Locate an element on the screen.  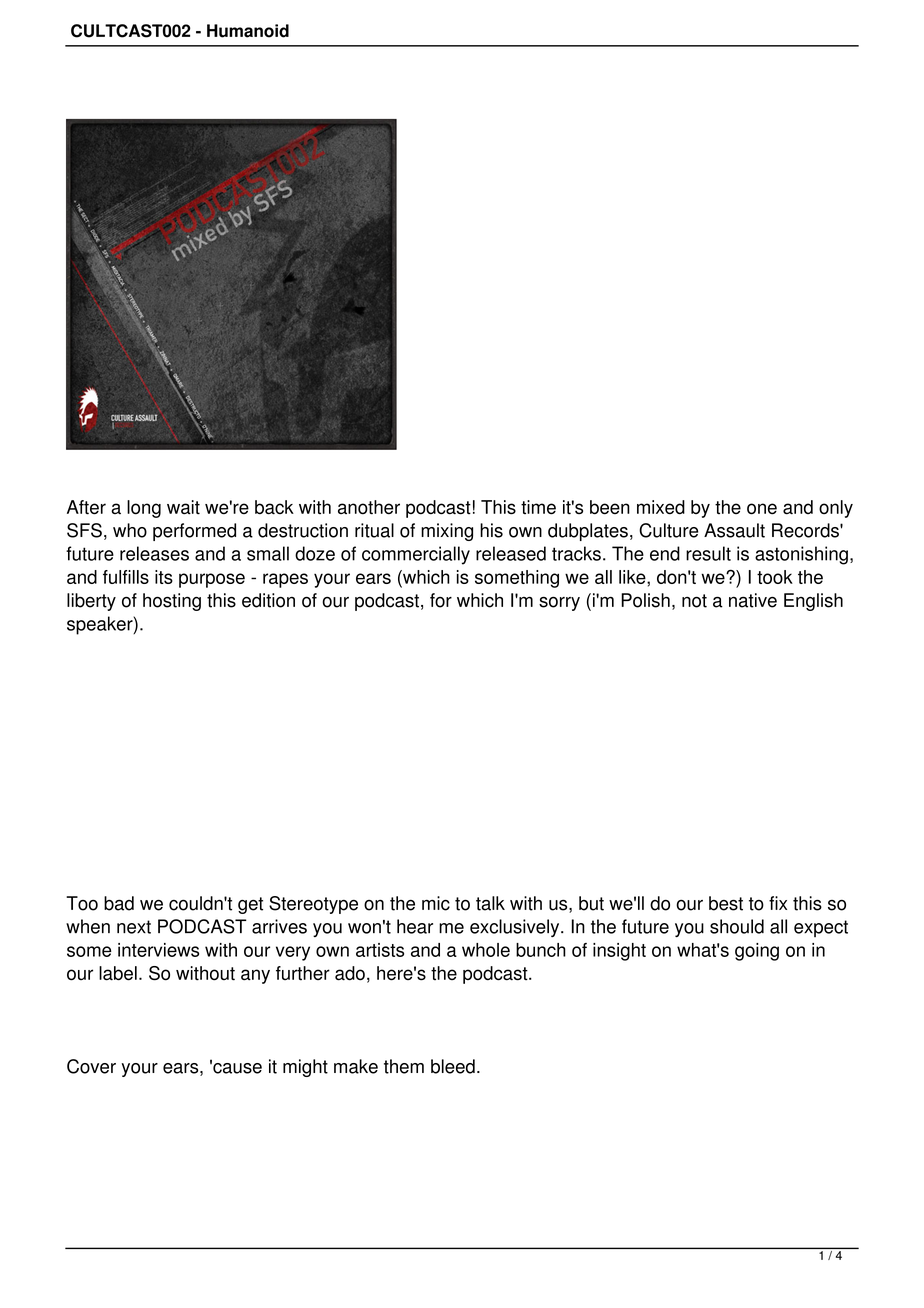
mixed is located at coordinates (661, 507).
